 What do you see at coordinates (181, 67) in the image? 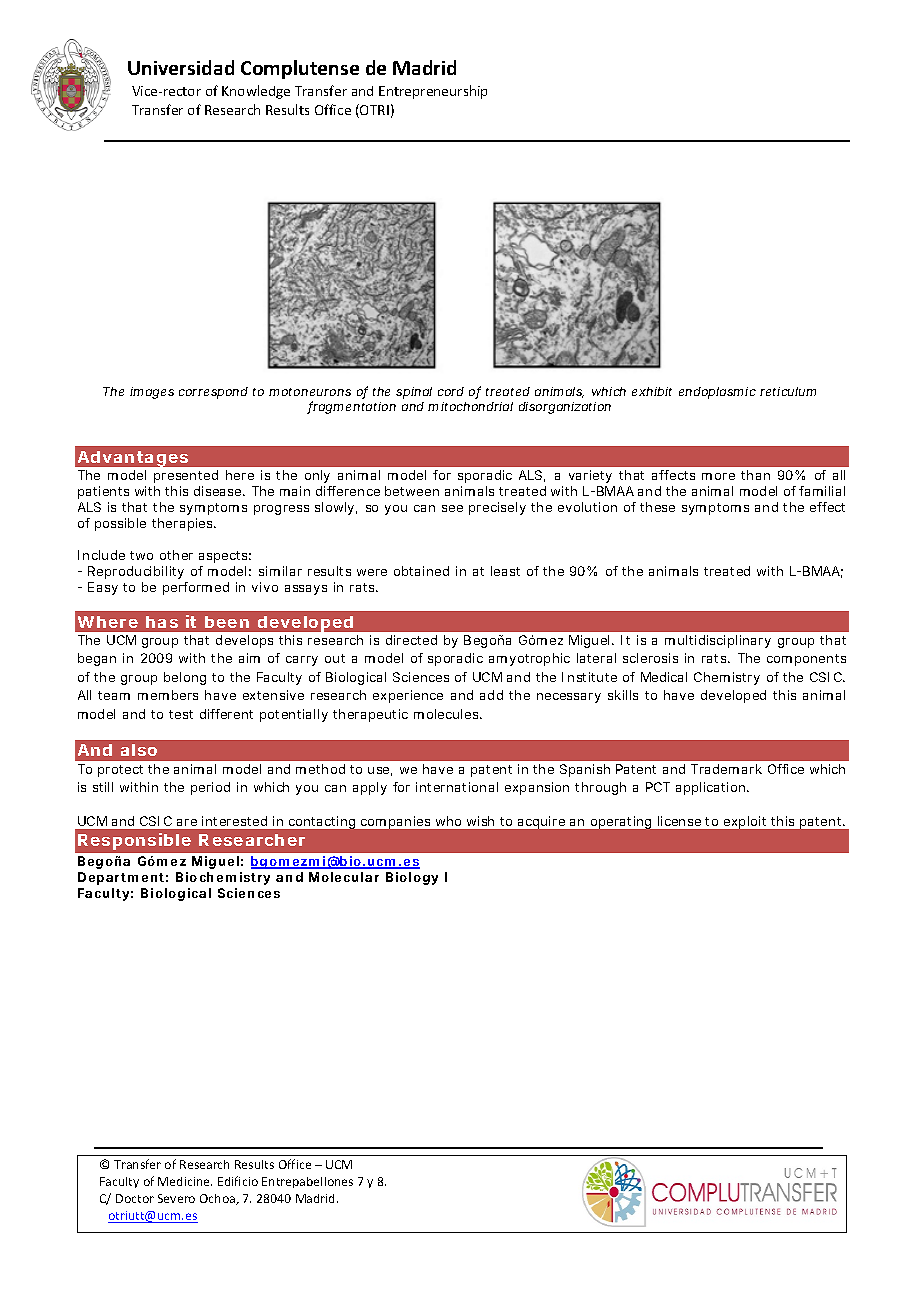
I see `Universidad` at bounding box center [181, 67].
